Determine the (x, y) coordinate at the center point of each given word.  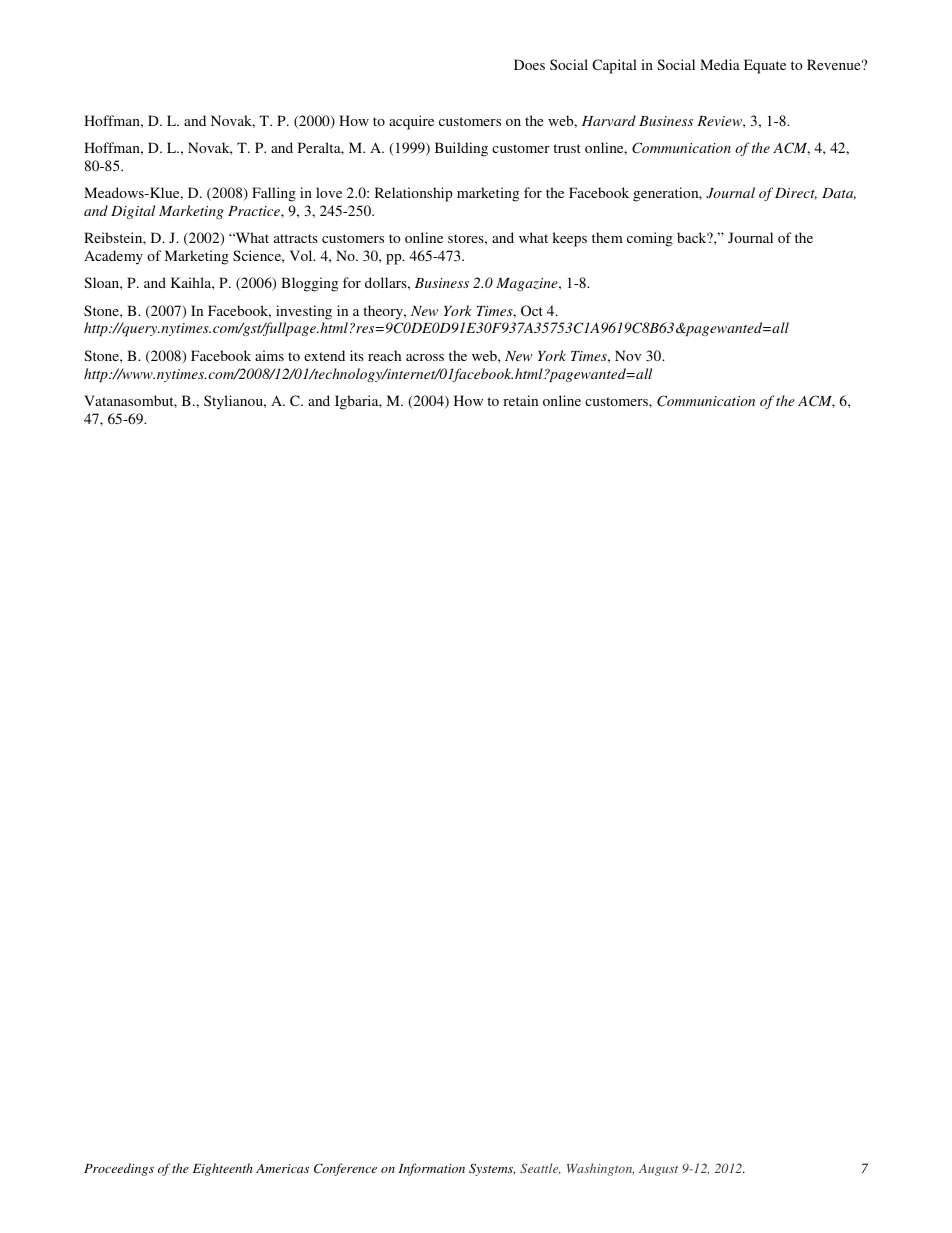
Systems (492, 1169)
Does (529, 64)
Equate (765, 66)
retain (520, 400)
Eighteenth (222, 1169)
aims (269, 355)
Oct (532, 310)
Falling (274, 194)
